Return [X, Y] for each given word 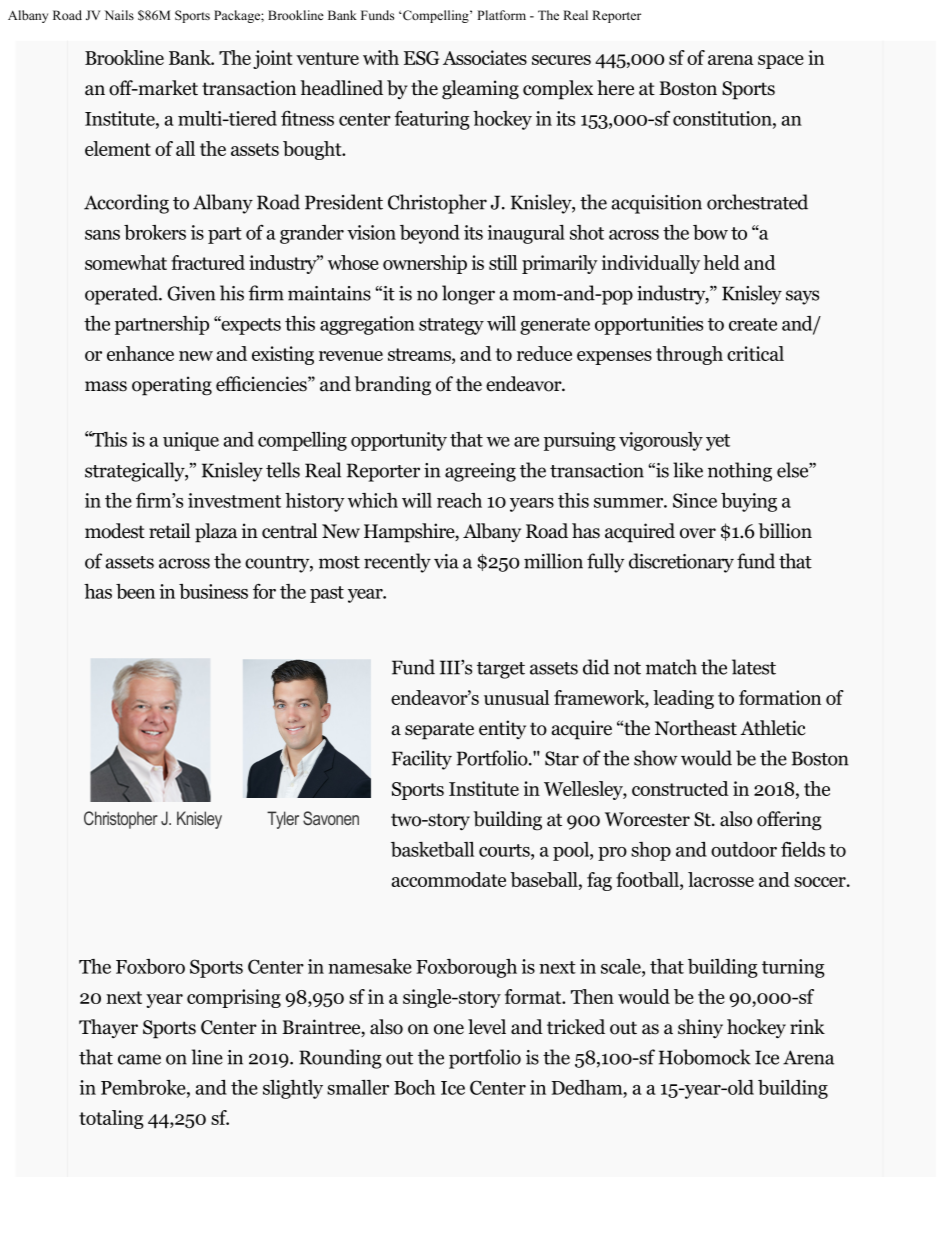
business [213, 591]
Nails [119, 15]
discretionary [681, 563]
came [139, 1059]
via [446, 561]
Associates [485, 57]
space [781, 62]
